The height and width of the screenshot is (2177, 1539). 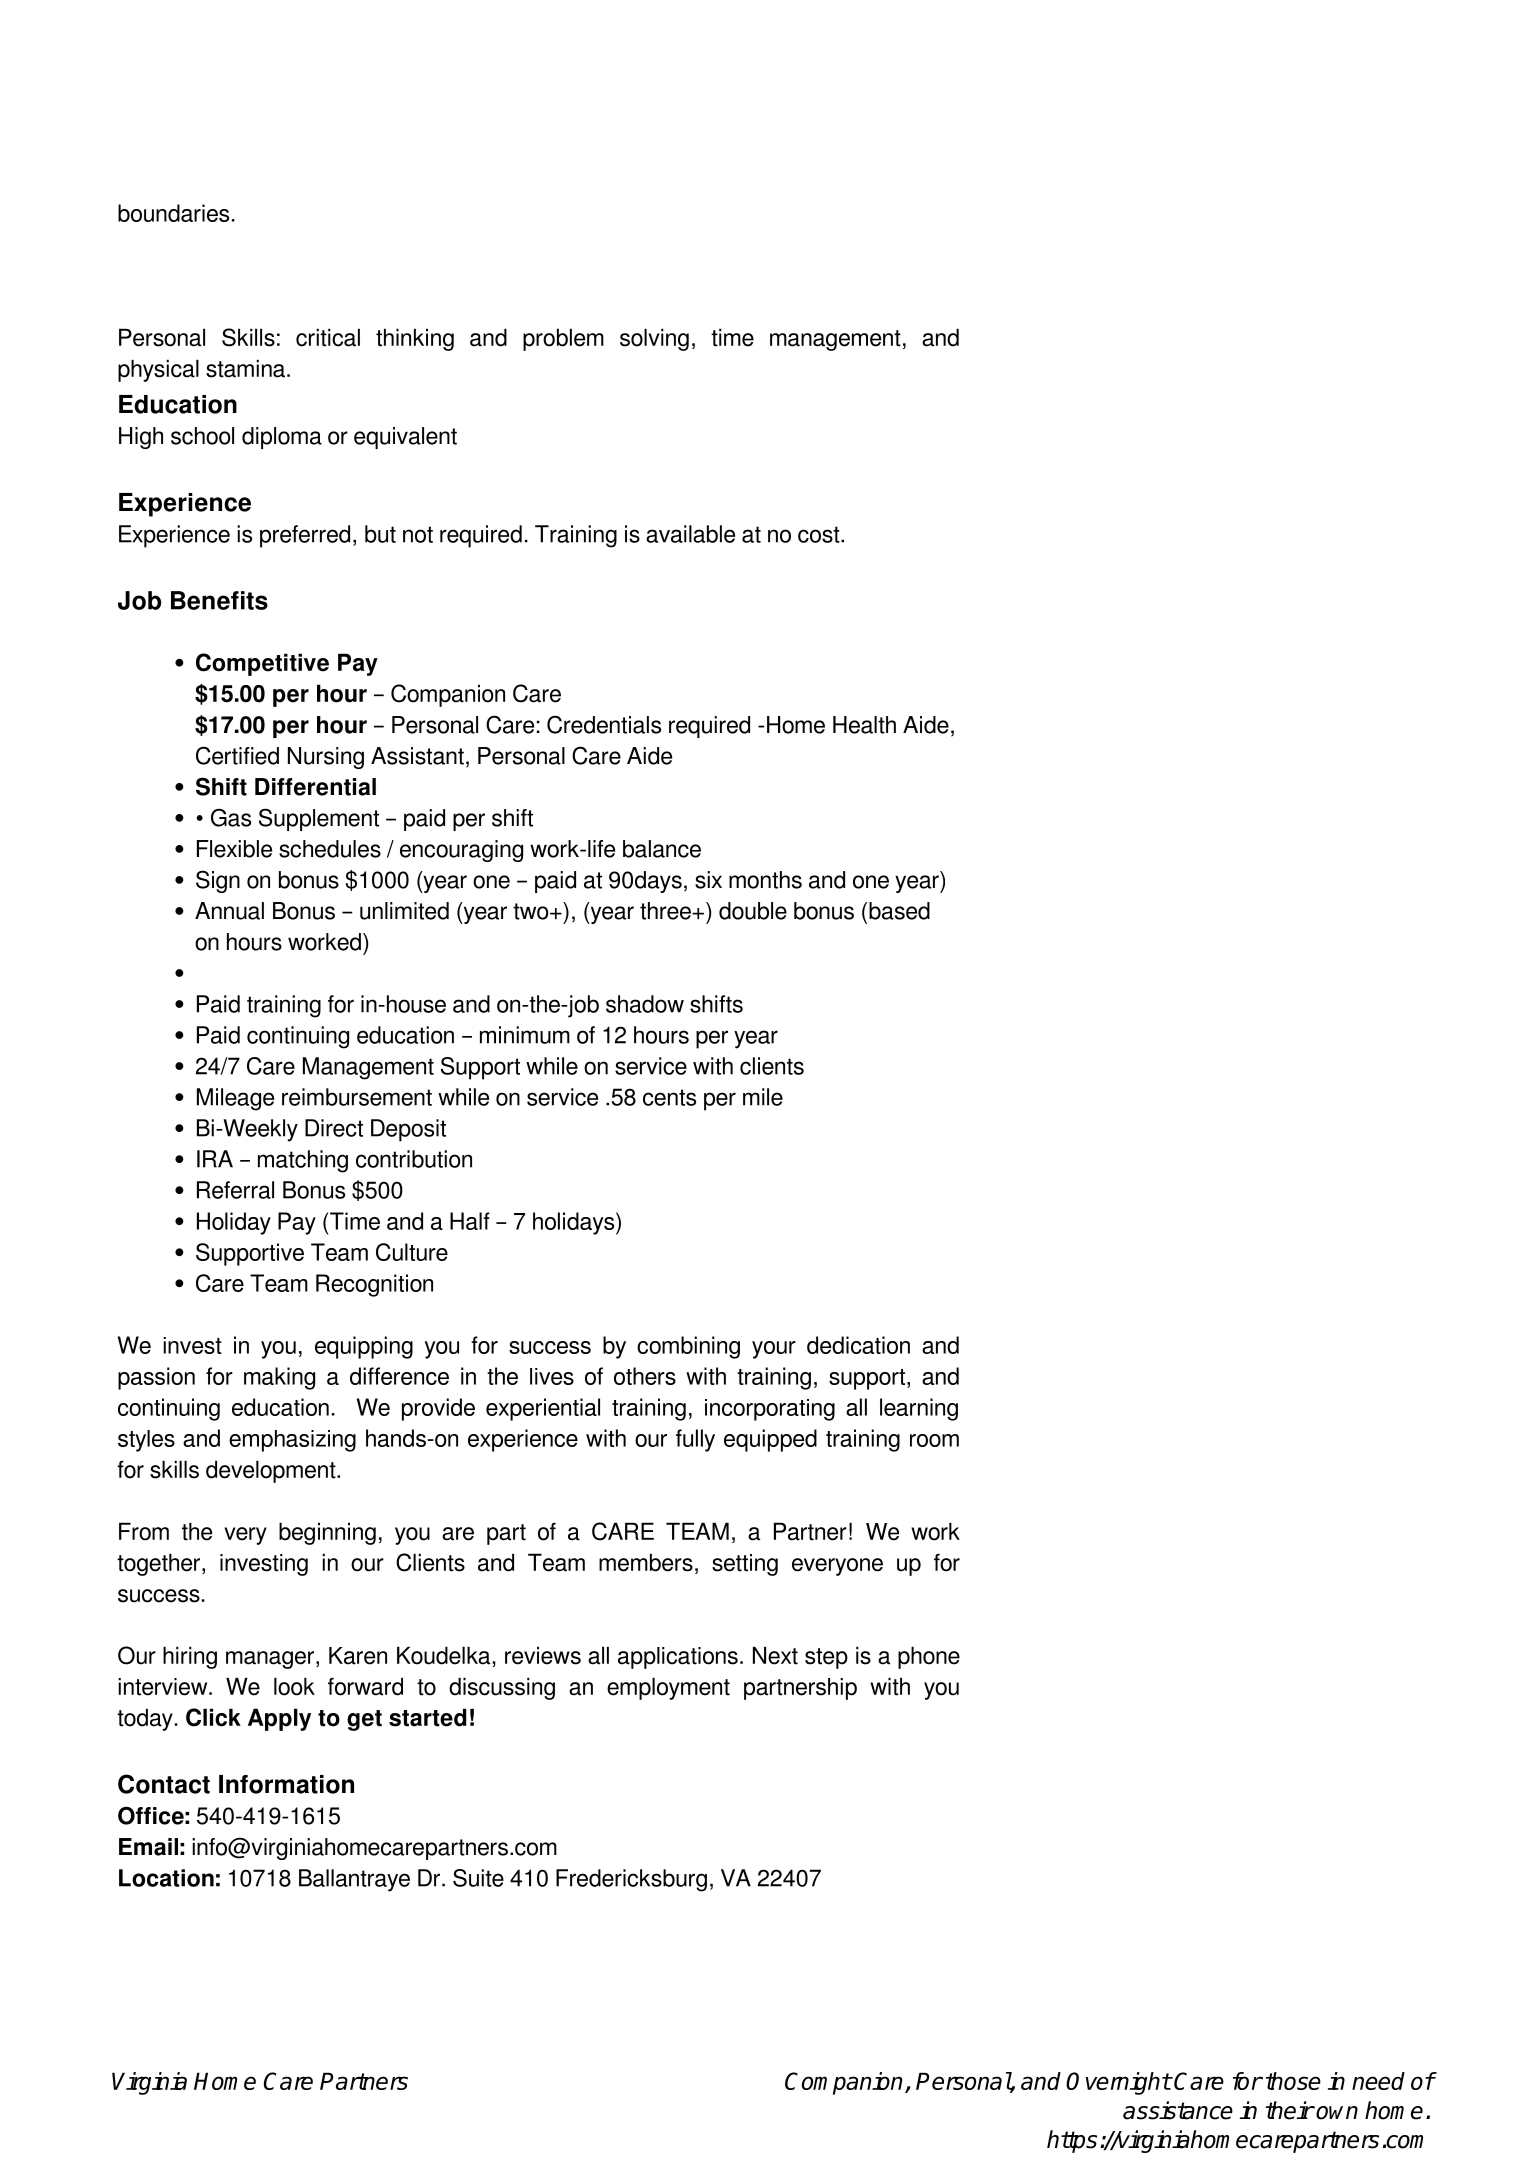 I want to click on critical, so click(x=328, y=337).
